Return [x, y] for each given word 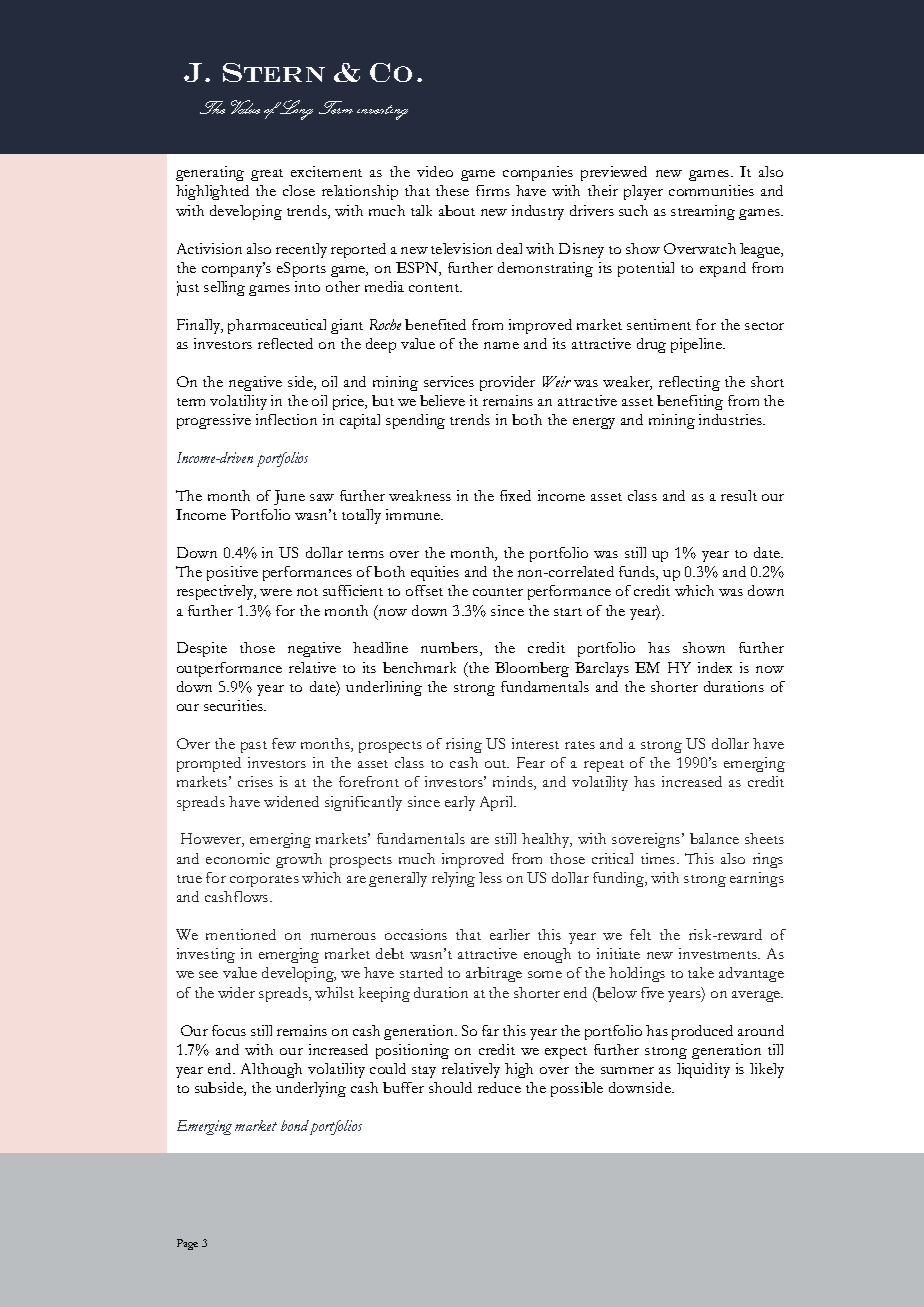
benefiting [690, 402]
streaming [703, 212]
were [276, 592]
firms [493, 190]
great [267, 175]
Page [187, 1244]
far [490, 1030]
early [460, 803]
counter [498, 592]
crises [255, 781]
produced [702, 1032]
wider [236, 992]
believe [442, 400]
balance [714, 838]
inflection [286, 419]
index [715, 667]
